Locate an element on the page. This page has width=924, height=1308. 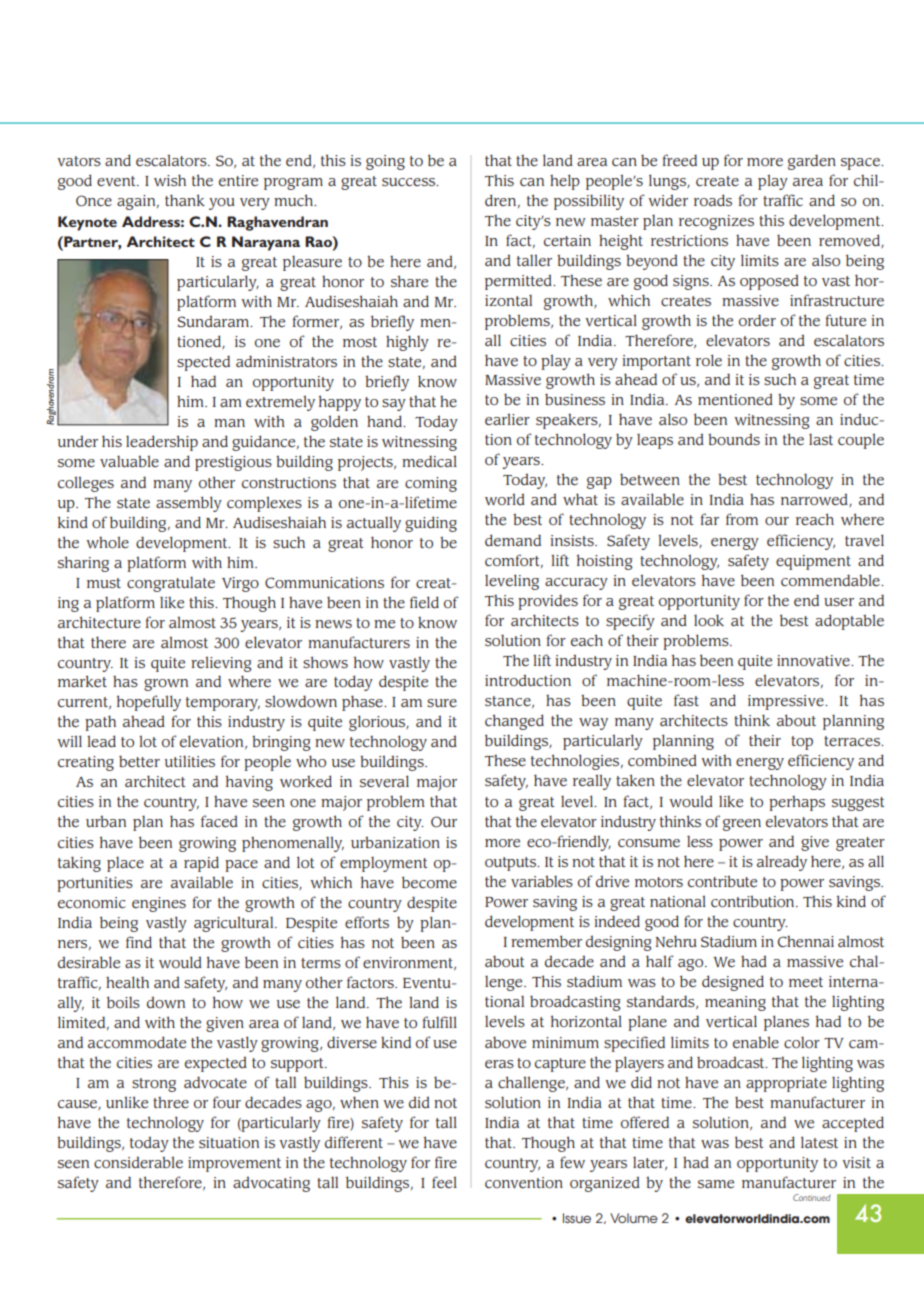
roads is located at coordinates (713, 200).
